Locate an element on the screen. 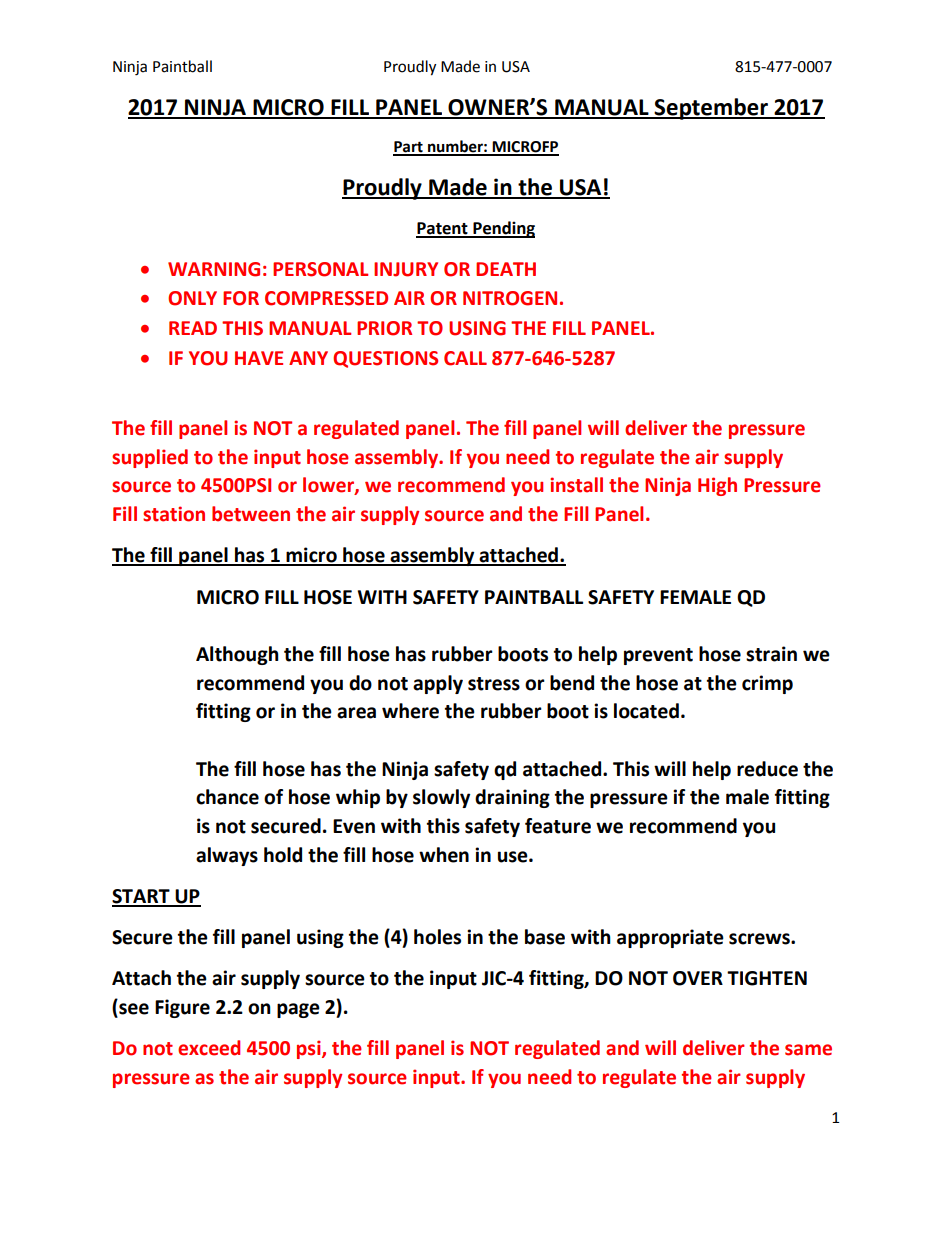 This screenshot has height=1233, width=952. reduce is located at coordinates (767, 769).
